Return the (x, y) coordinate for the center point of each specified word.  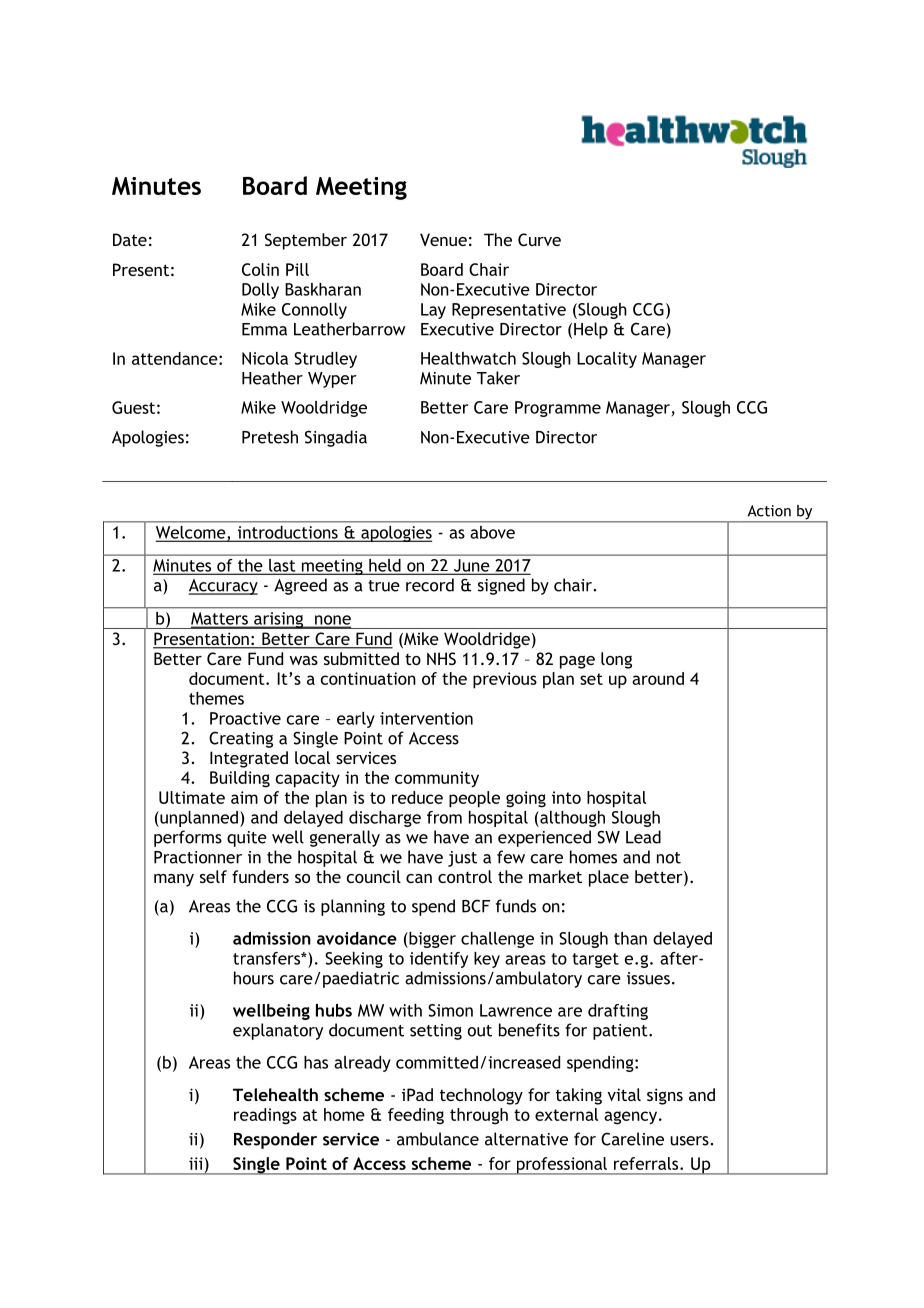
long (616, 660)
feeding (416, 1116)
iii (196, 1163)
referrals (647, 1163)
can (419, 878)
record (430, 585)
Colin (260, 269)
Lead (643, 837)
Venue (443, 239)
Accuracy (223, 587)
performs (188, 838)
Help (591, 330)
